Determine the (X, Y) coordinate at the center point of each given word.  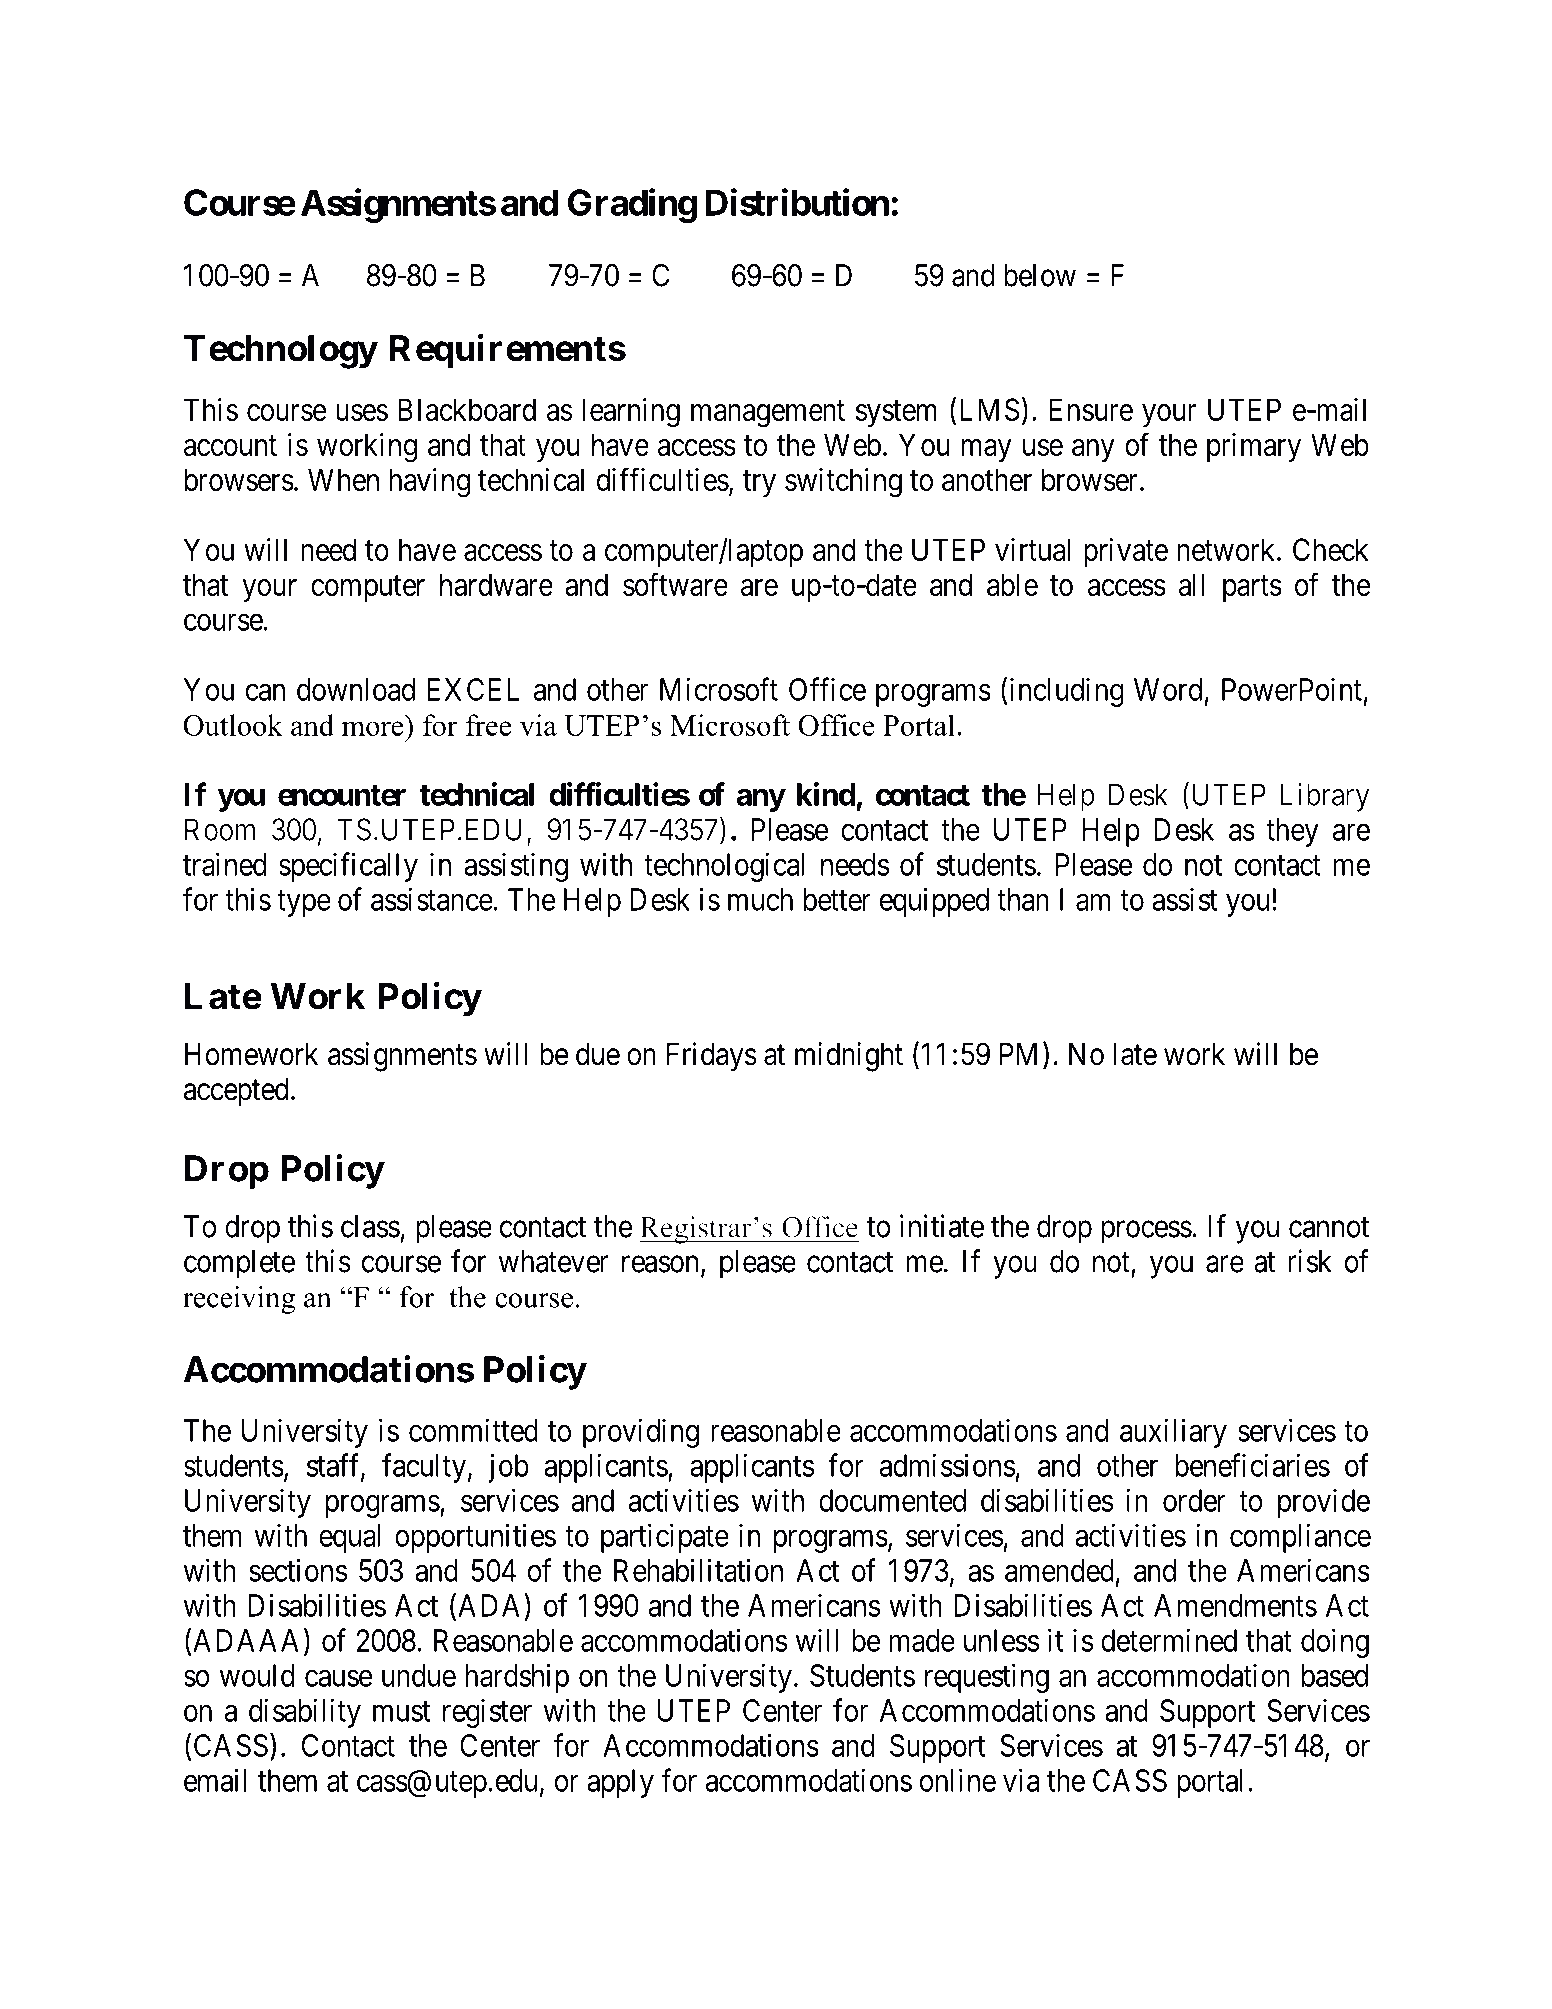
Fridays (712, 1057)
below (1040, 275)
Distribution (797, 202)
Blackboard (467, 409)
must (401, 1712)
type (304, 903)
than (1023, 899)
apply (620, 1783)
